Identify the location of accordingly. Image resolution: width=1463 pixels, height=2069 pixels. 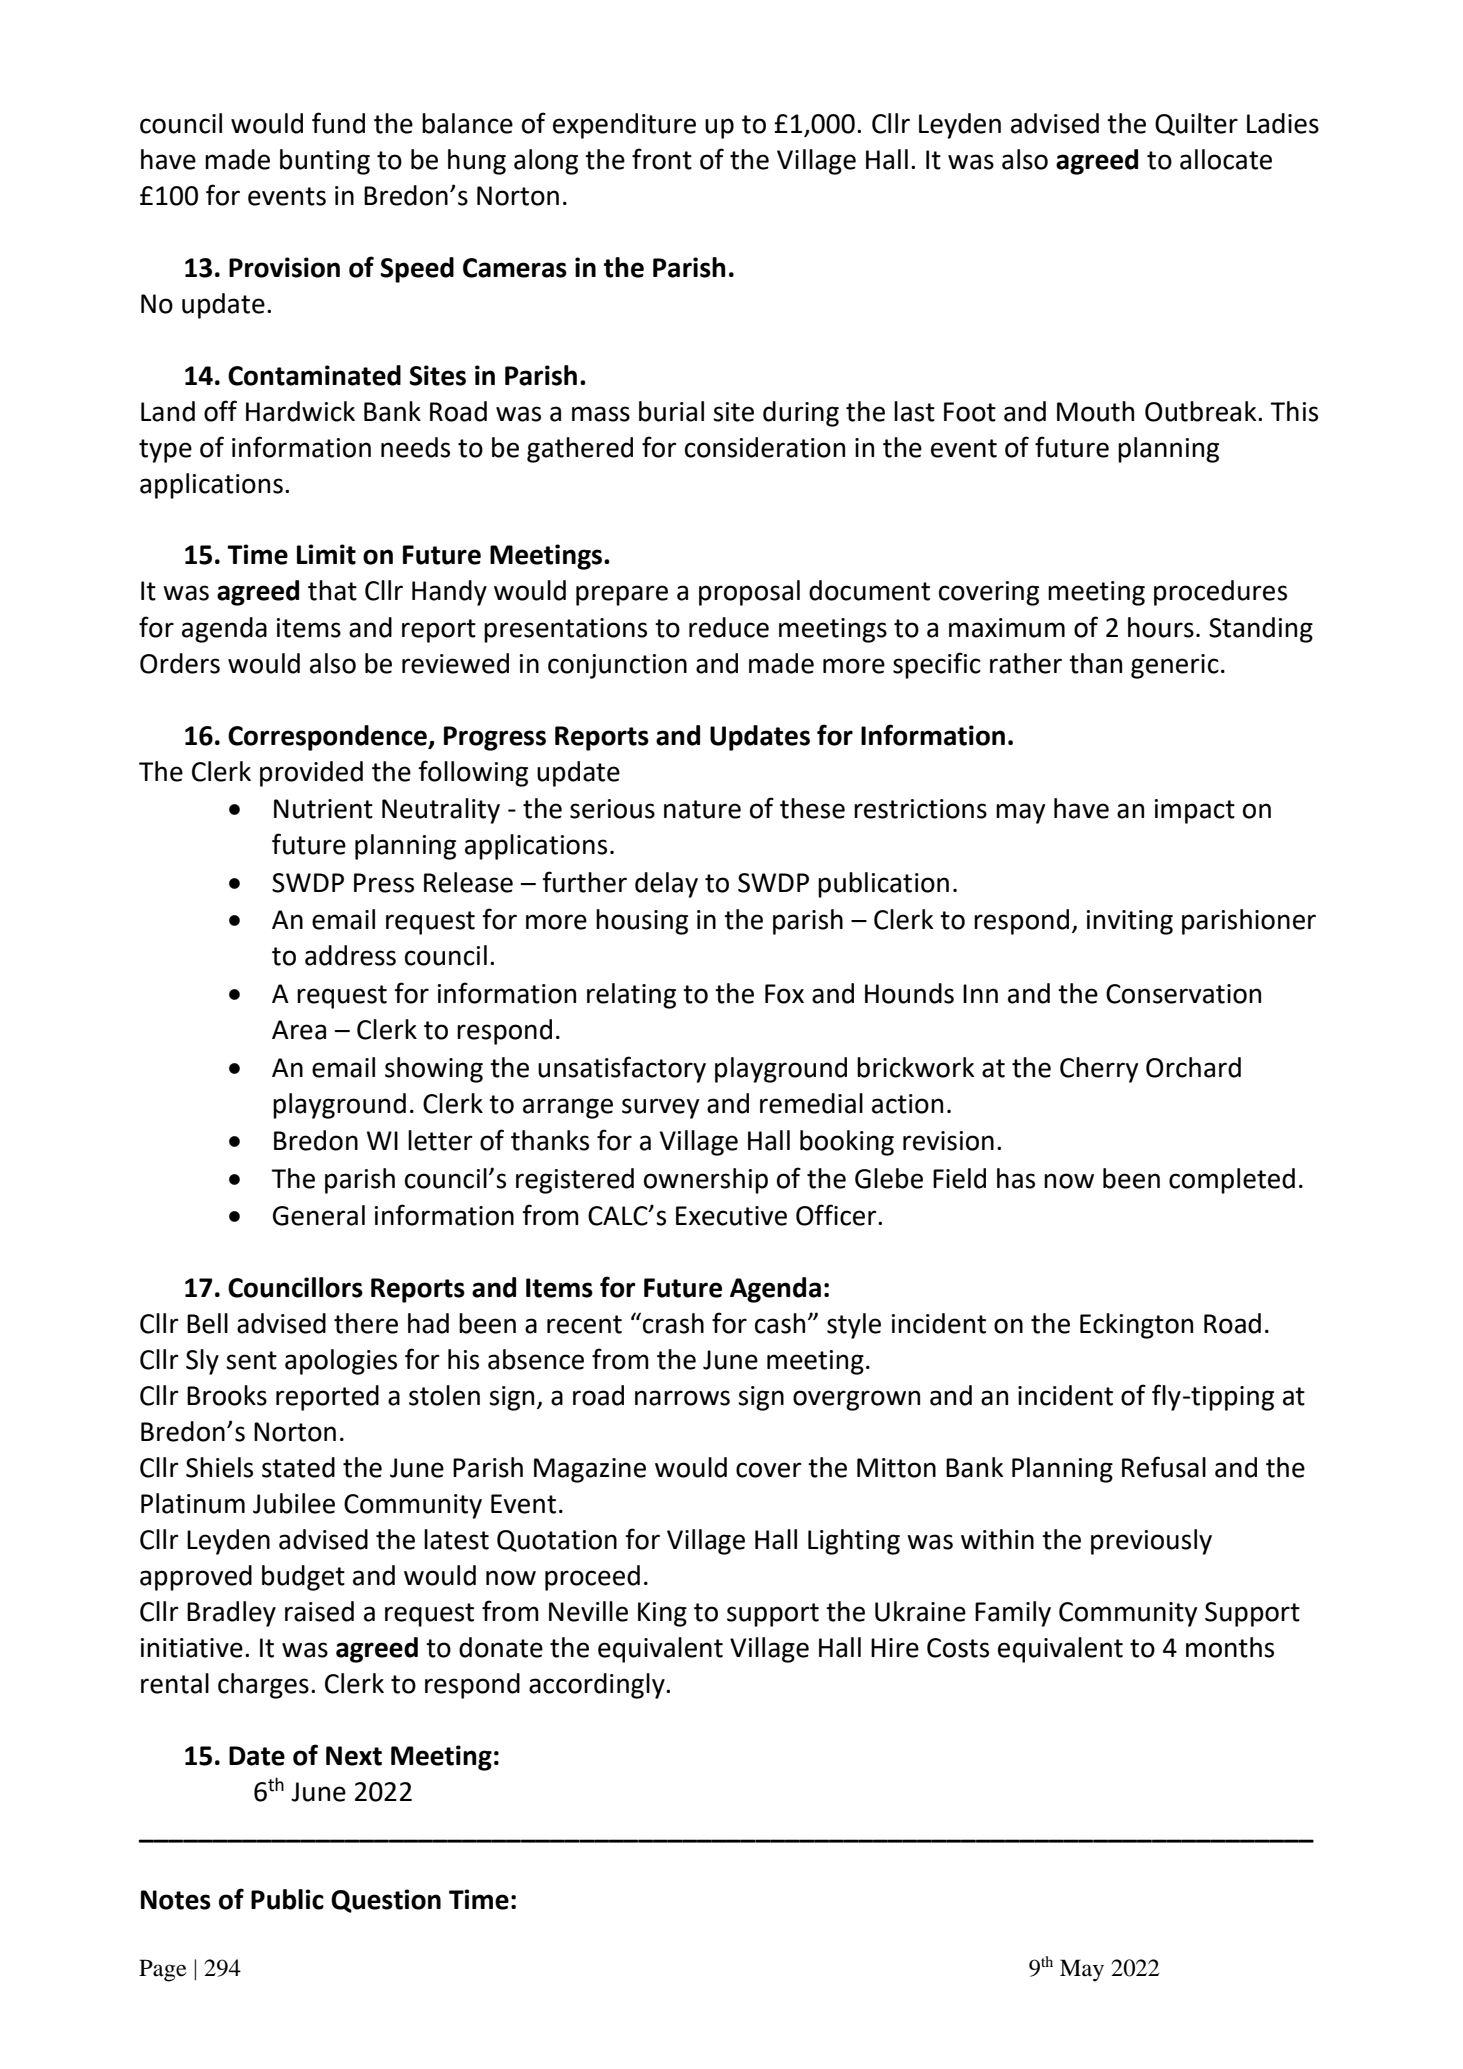
(598, 1686).
